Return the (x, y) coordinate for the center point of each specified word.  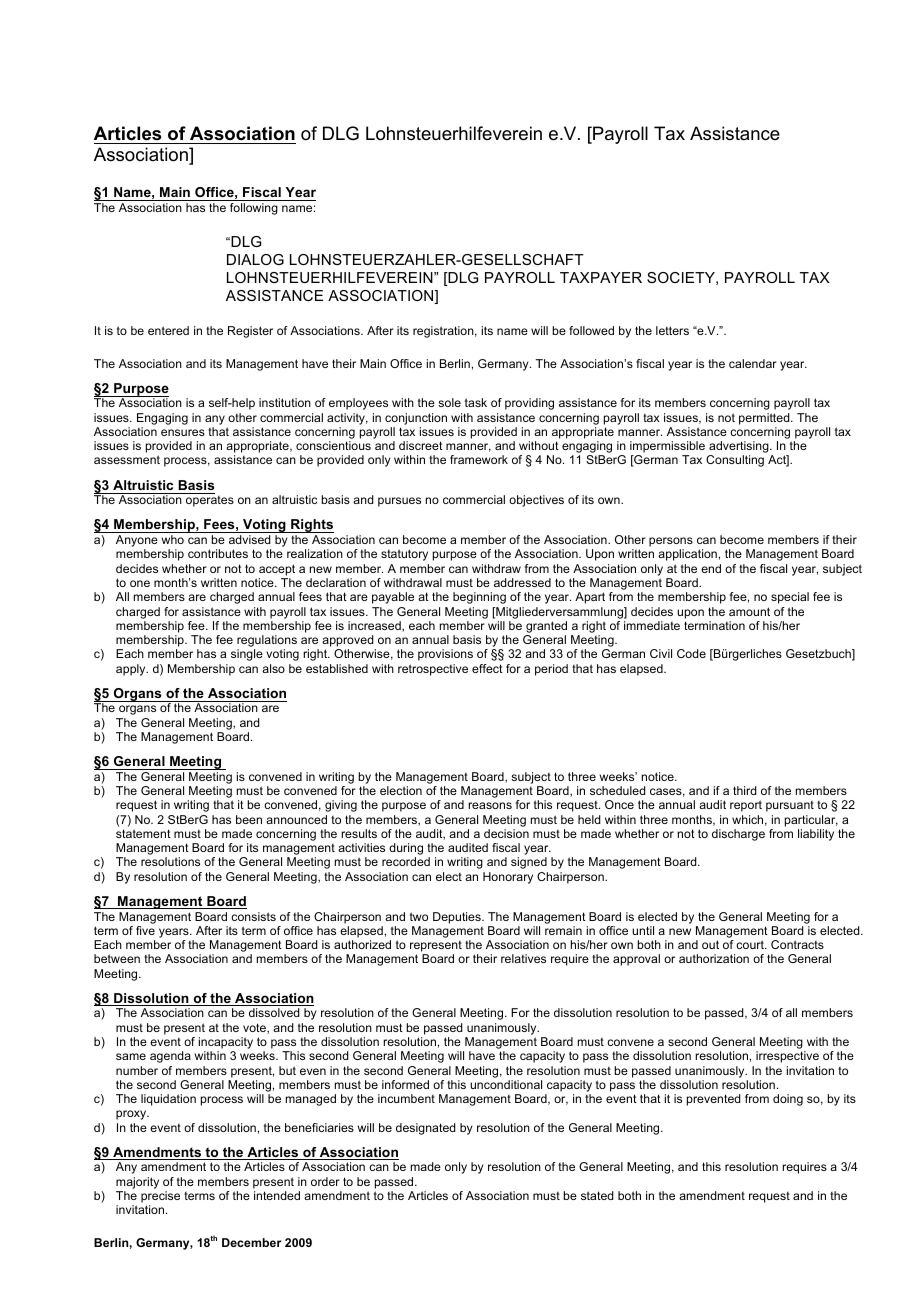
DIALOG (255, 259)
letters (672, 330)
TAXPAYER (601, 277)
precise (160, 1197)
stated (597, 1195)
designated (426, 1129)
